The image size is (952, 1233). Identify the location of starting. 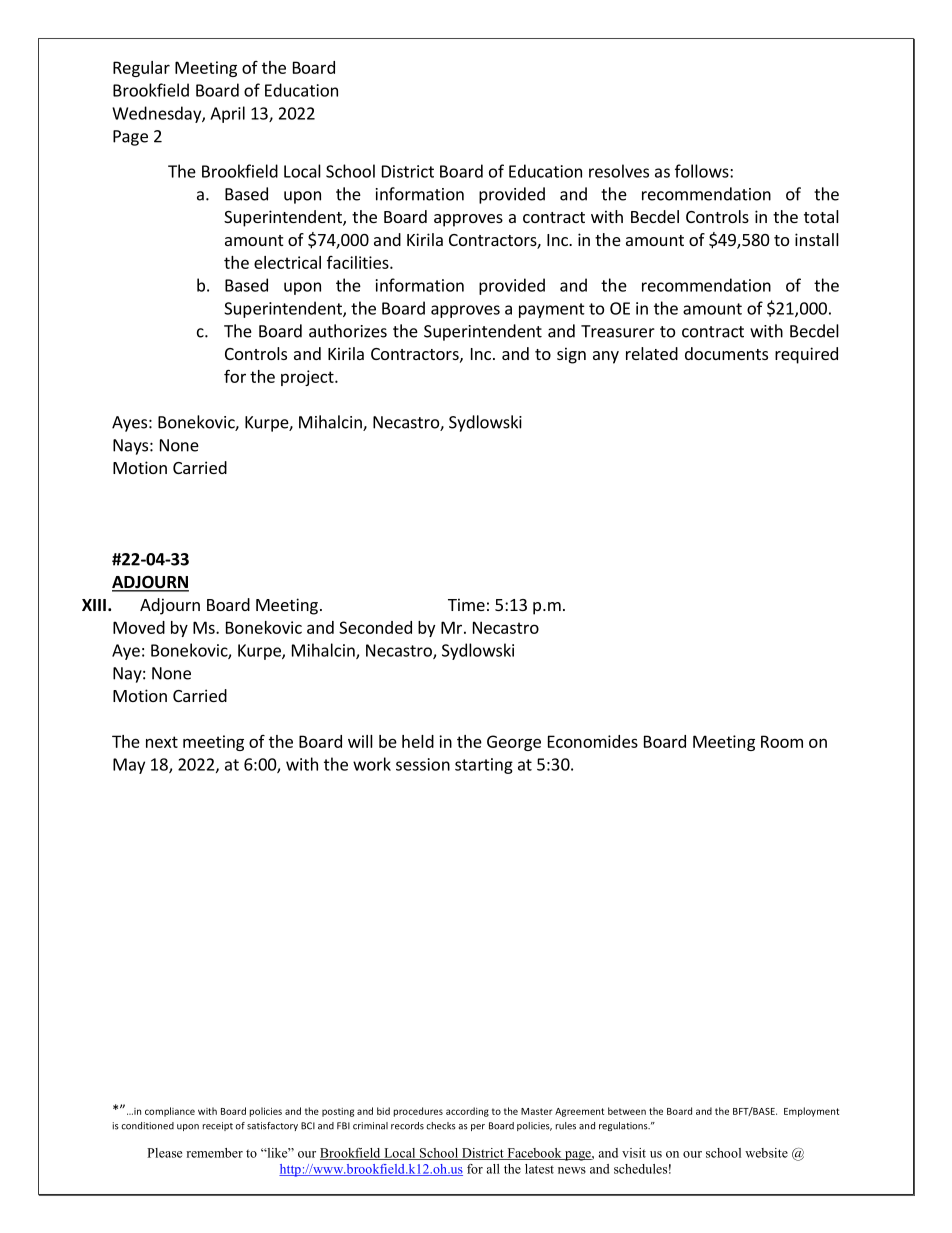
(484, 766).
